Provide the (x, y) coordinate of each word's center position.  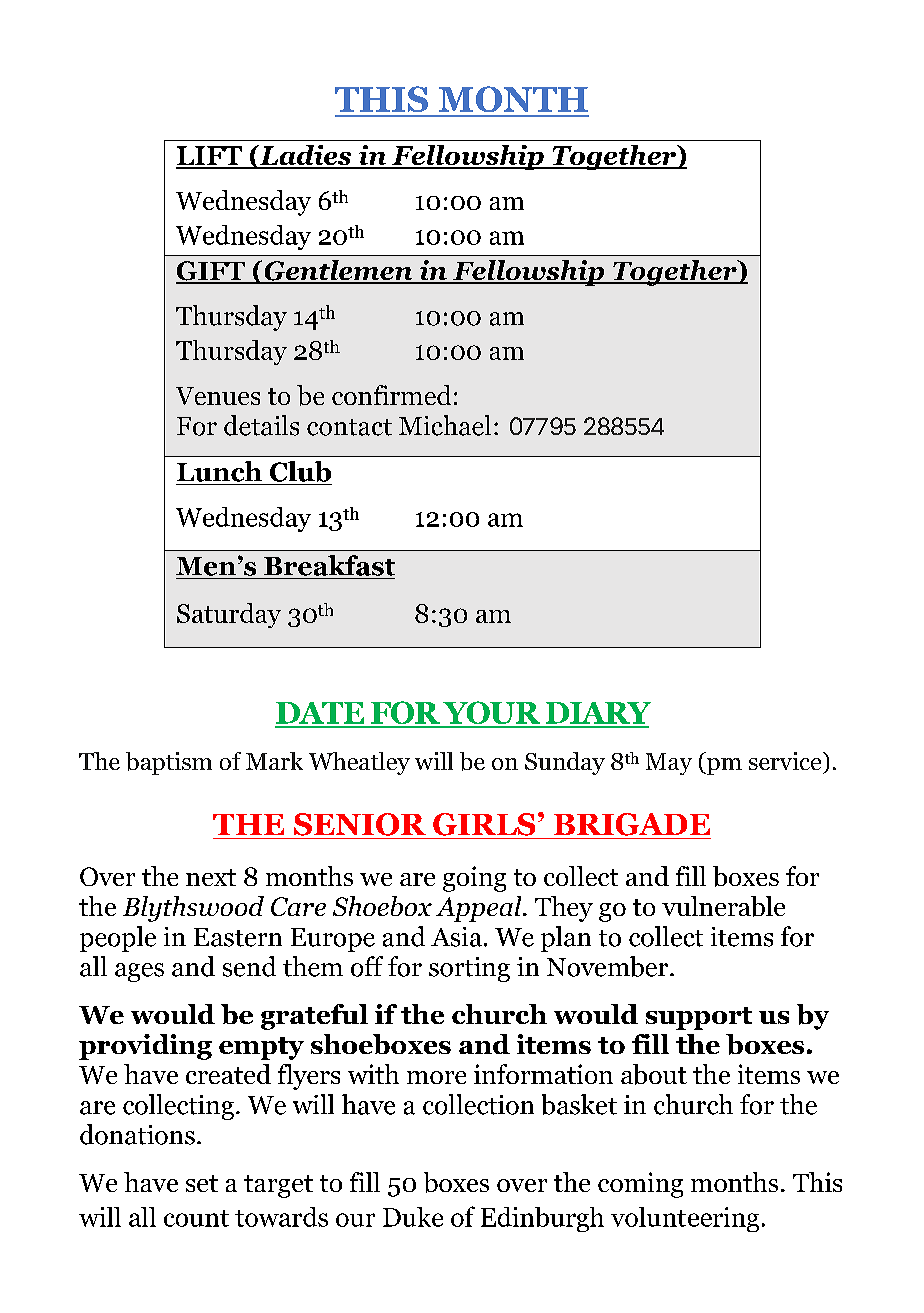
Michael (445, 425)
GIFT (211, 272)
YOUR (492, 714)
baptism (169, 763)
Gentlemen (338, 271)
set (202, 1183)
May (669, 764)
